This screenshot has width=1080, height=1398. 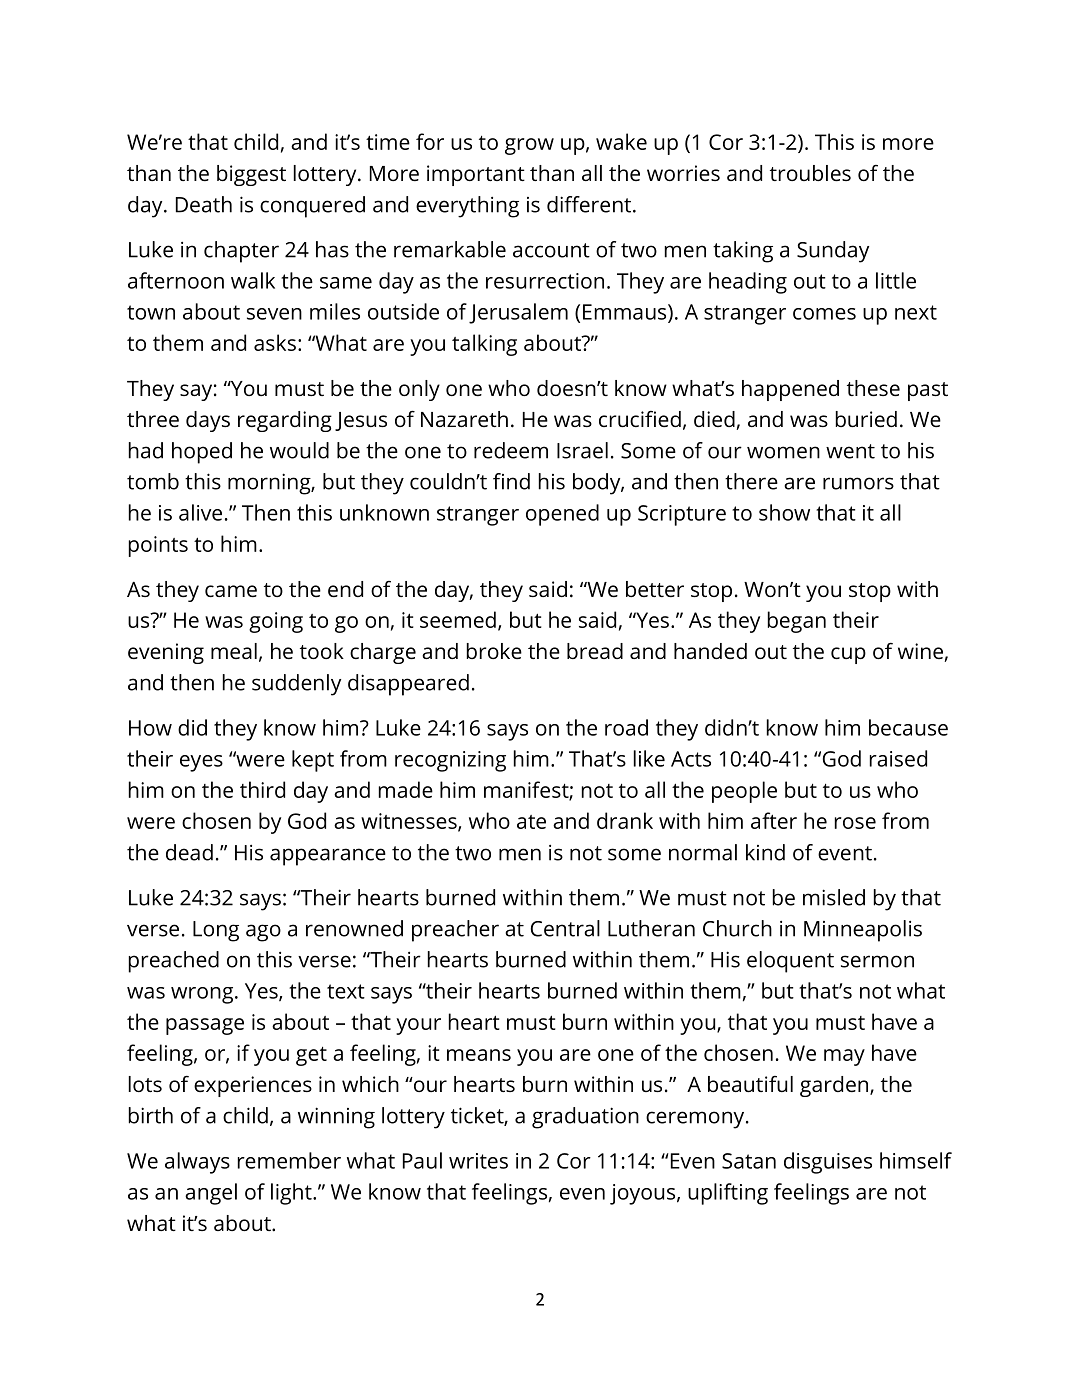 I want to click on ate, so click(x=531, y=822).
